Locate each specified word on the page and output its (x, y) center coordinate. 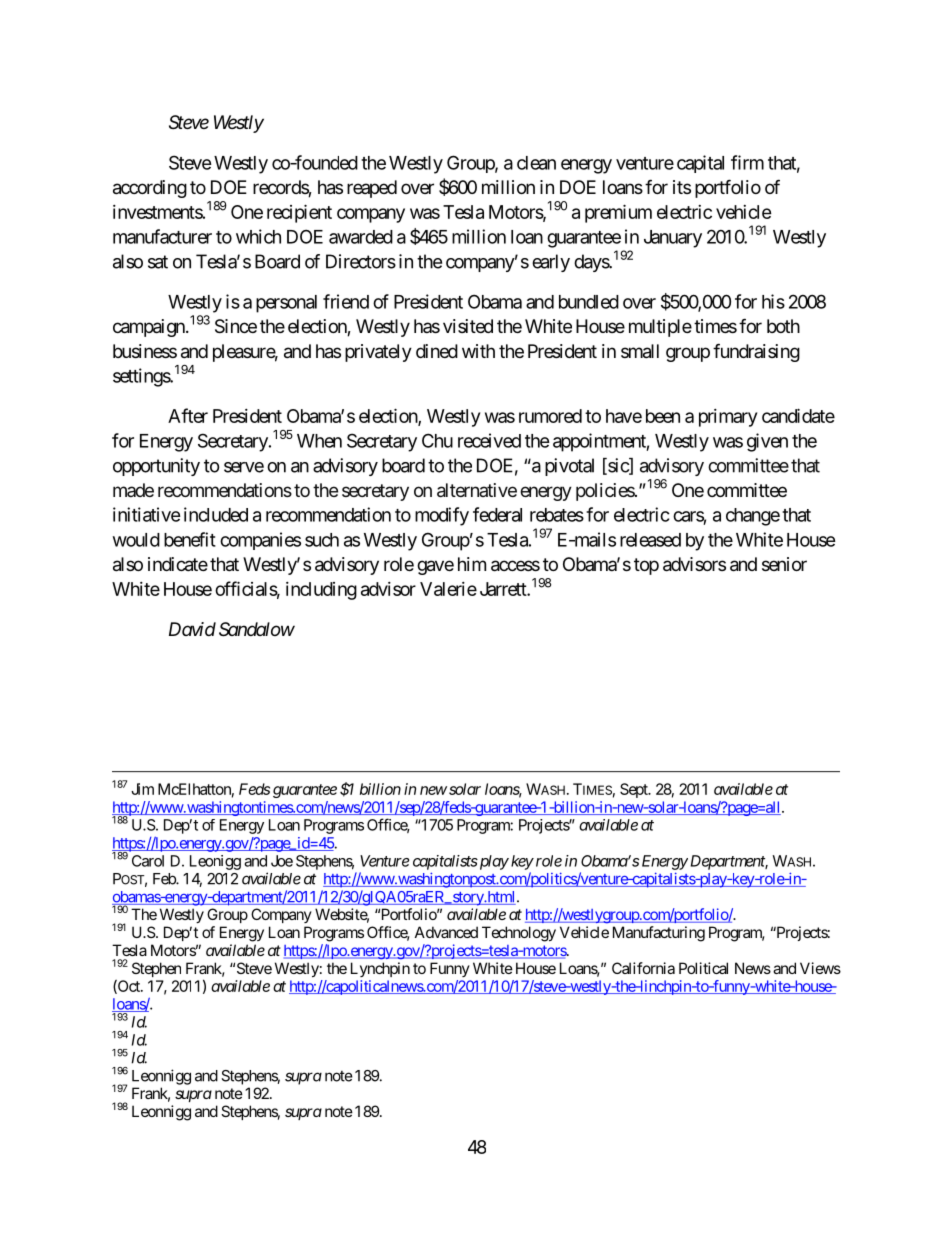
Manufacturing (659, 934)
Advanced (446, 932)
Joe (282, 861)
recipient (299, 213)
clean (536, 163)
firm (747, 162)
